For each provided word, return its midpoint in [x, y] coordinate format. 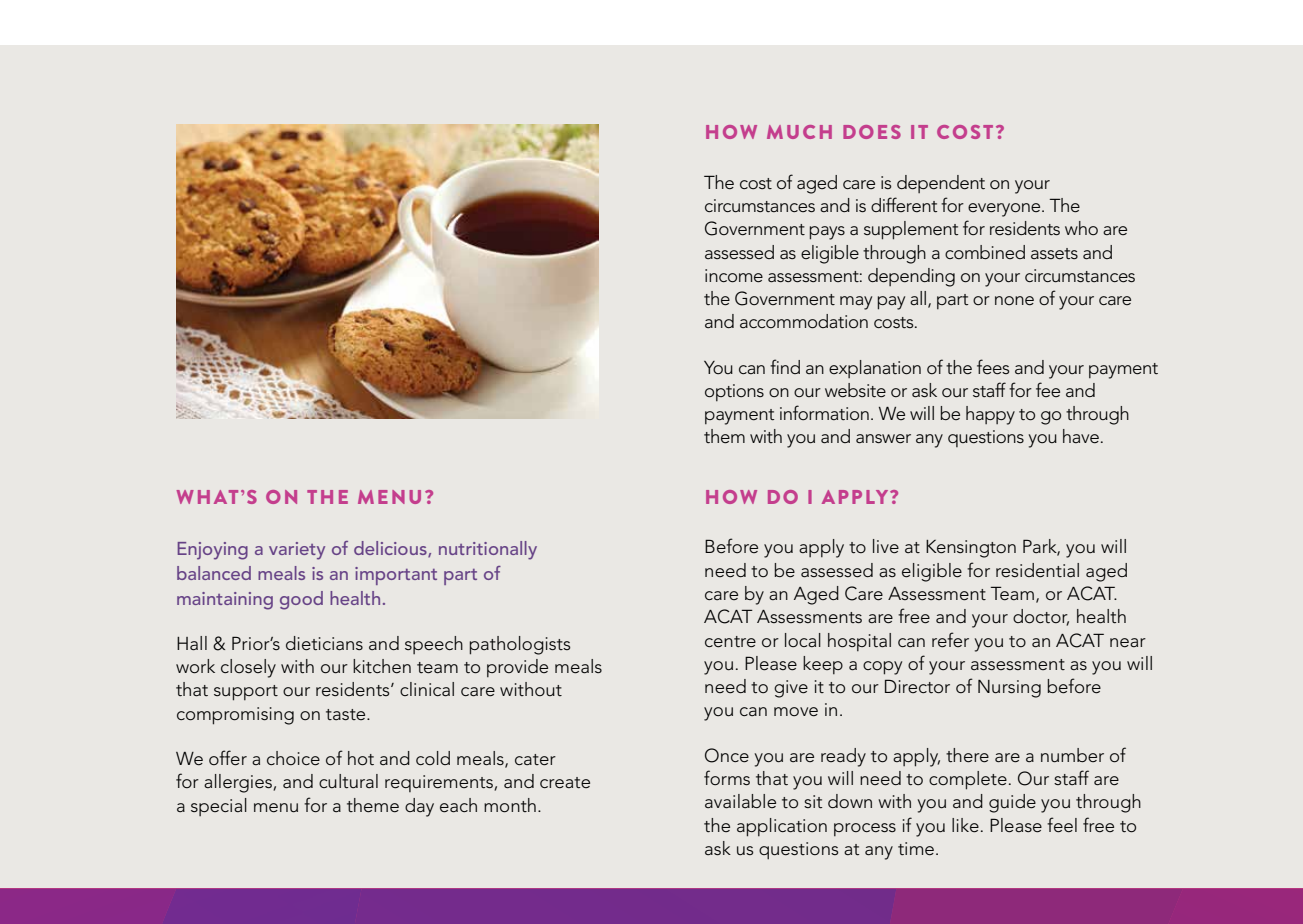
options [734, 392]
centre [730, 642]
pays [827, 233]
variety [297, 551]
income [734, 276]
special [219, 807]
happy [990, 415]
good [301, 600]
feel [1062, 825]
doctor [1041, 617]
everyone [1005, 210]
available [740, 801]
